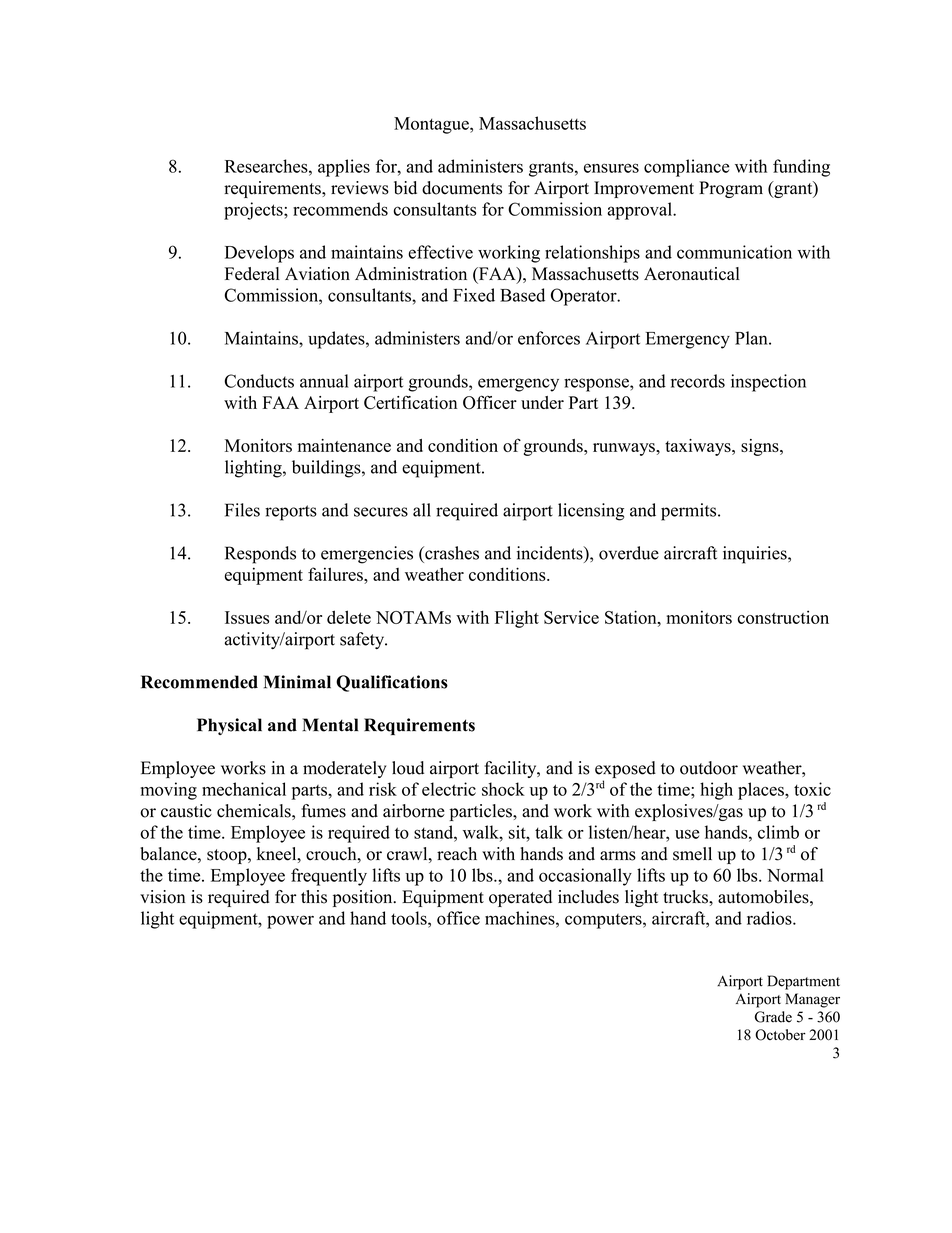 This document has width=952, height=1233. What do you see at coordinates (709, 768) in the document?
I see `outdoor` at bounding box center [709, 768].
